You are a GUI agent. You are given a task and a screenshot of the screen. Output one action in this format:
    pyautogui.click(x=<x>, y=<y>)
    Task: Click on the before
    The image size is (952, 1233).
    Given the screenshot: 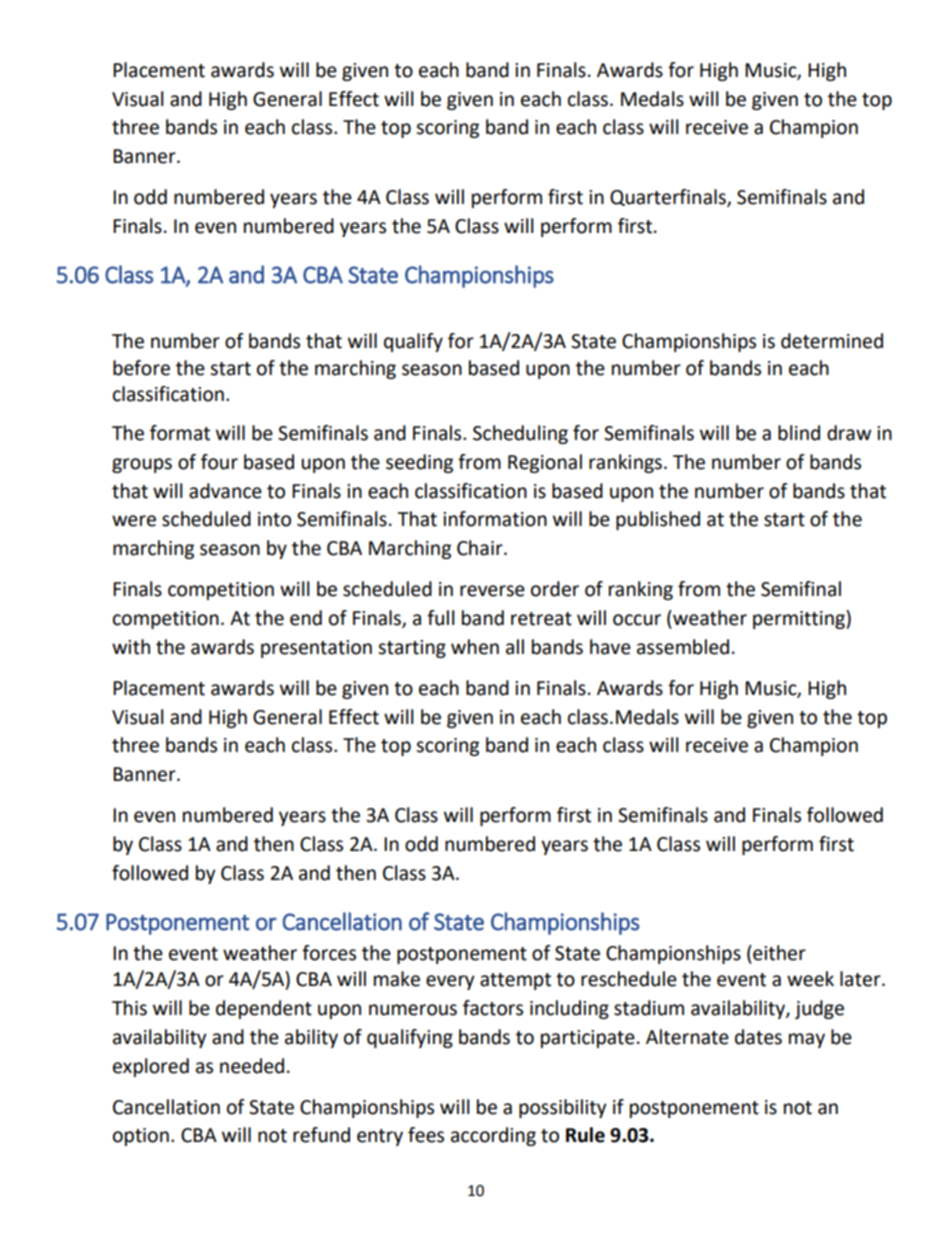 What is the action you would take?
    pyautogui.click(x=141, y=368)
